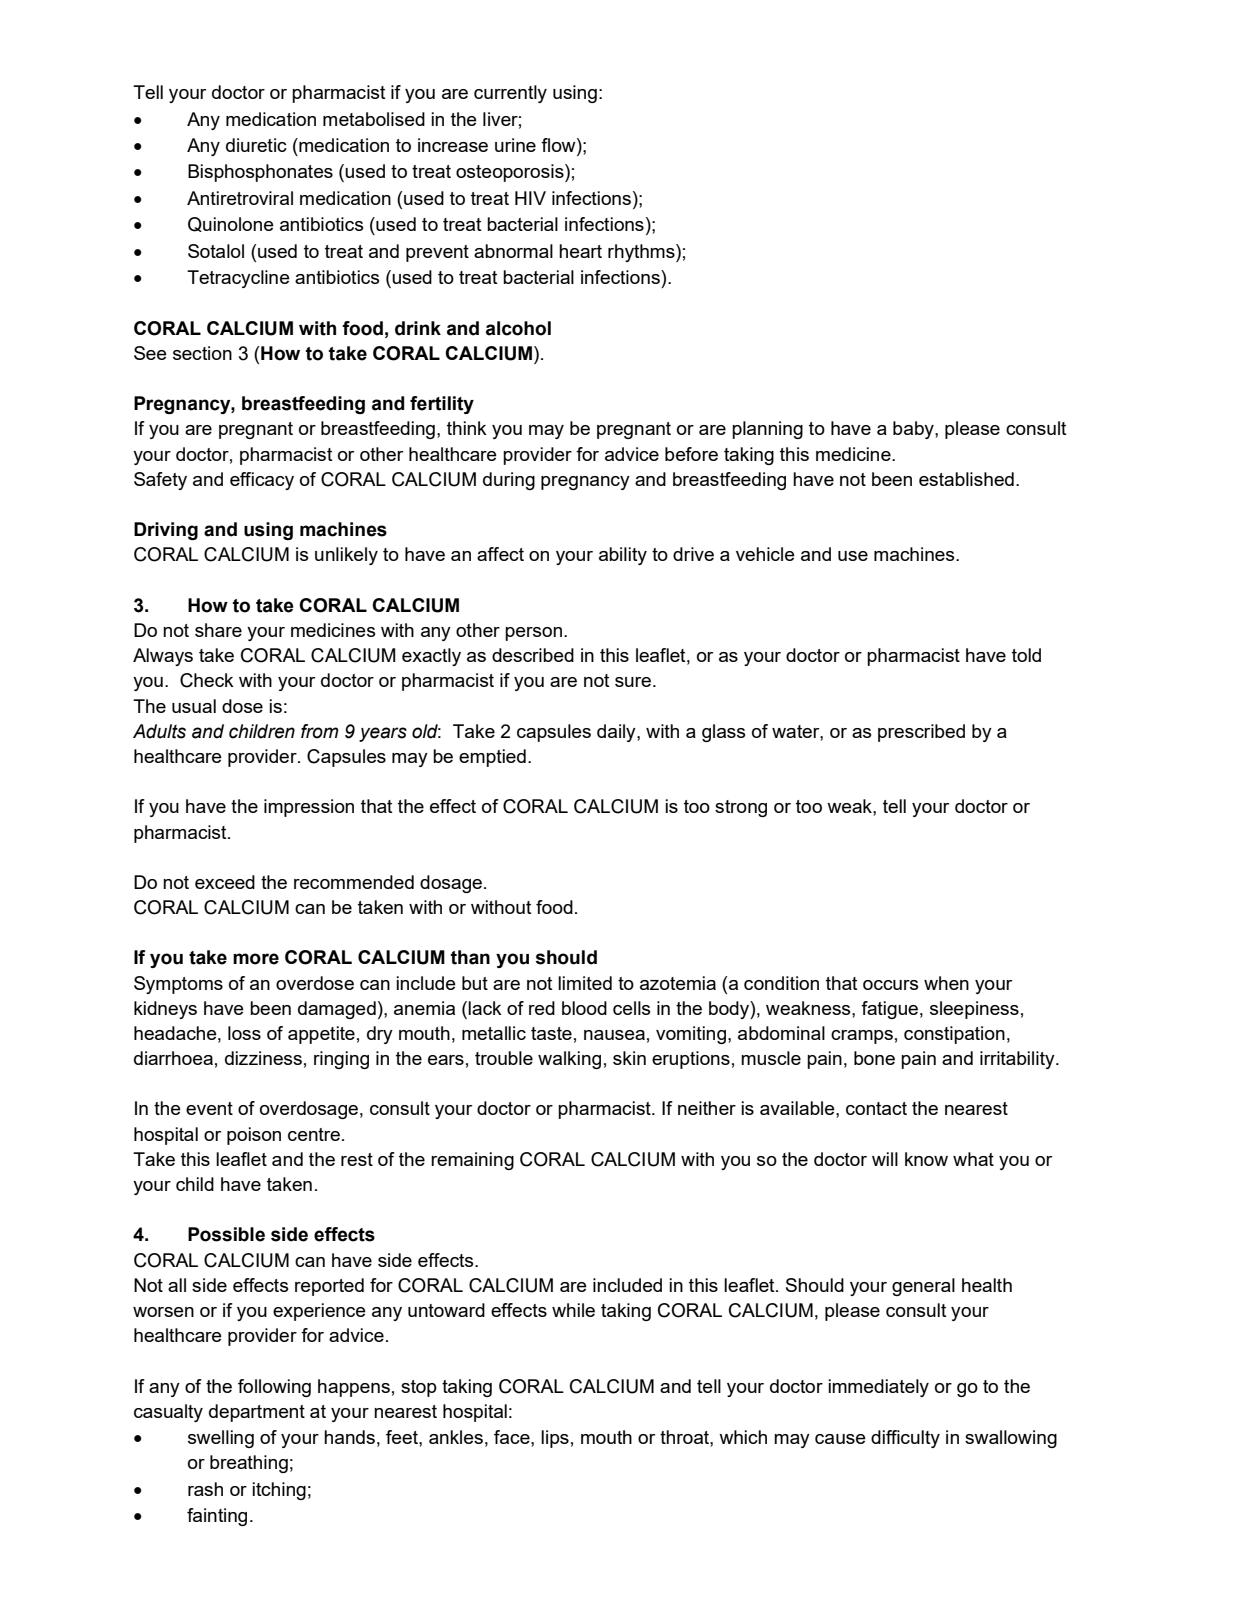 The width and height of the page is (1240, 1605). What do you see at coordinates (218, 630) in the page?
I see `share` at bounding box center [218, 630].
